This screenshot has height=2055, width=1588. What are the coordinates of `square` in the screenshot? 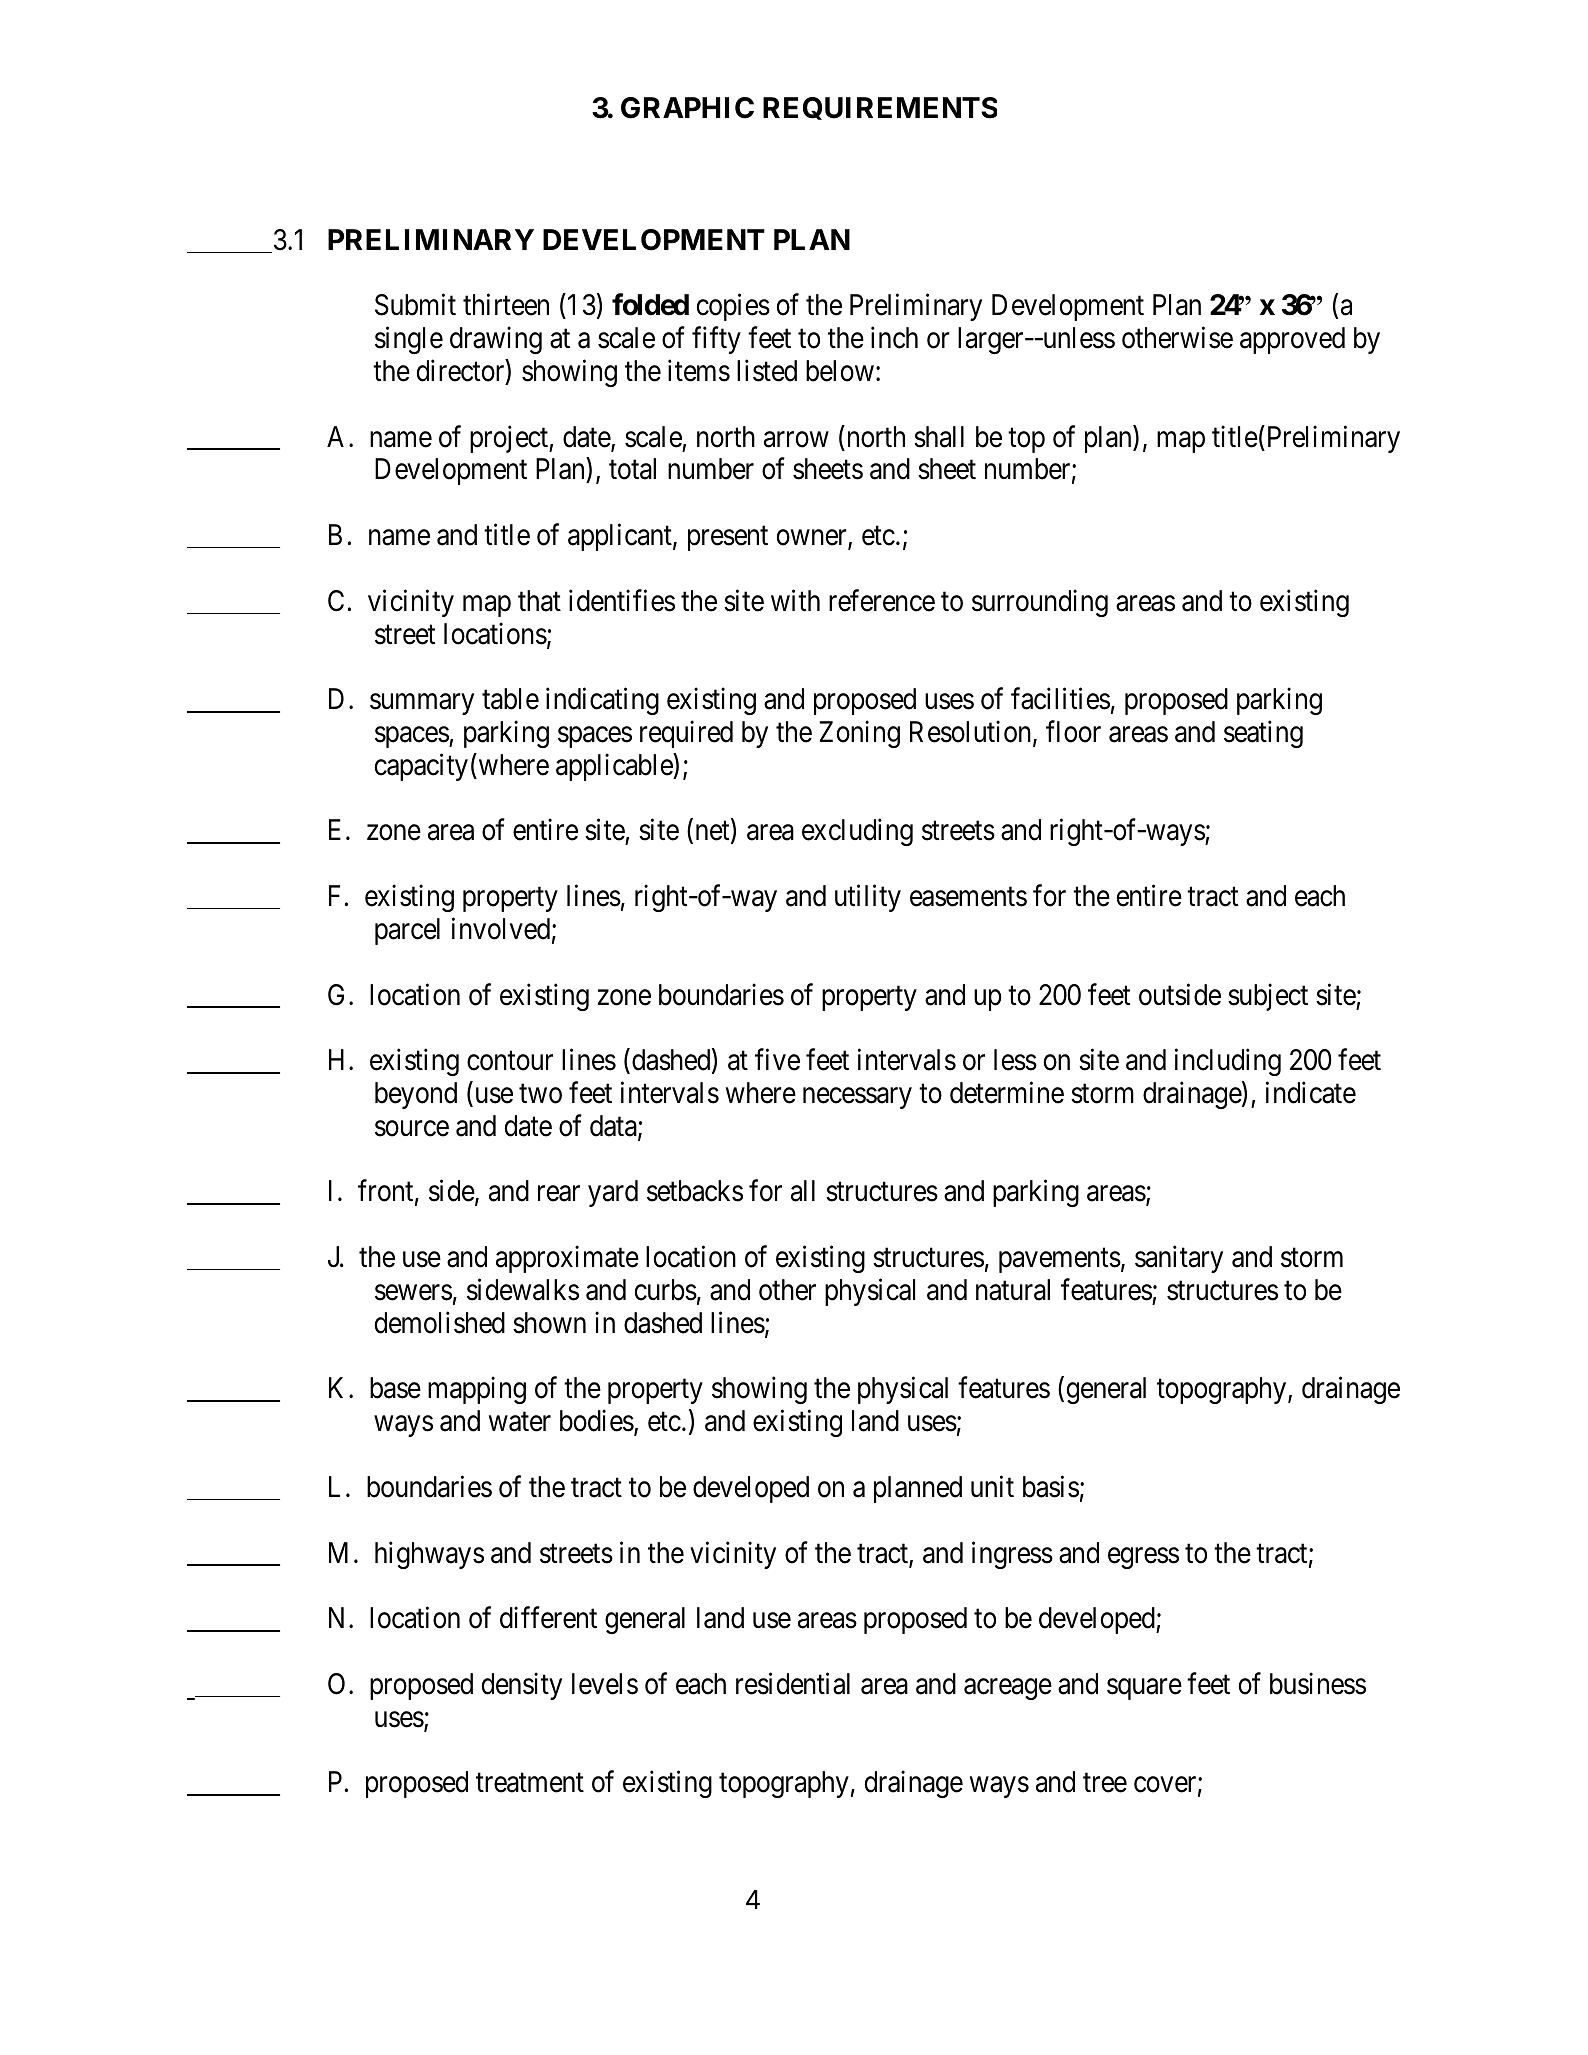 It's located at (1144, 1689).
